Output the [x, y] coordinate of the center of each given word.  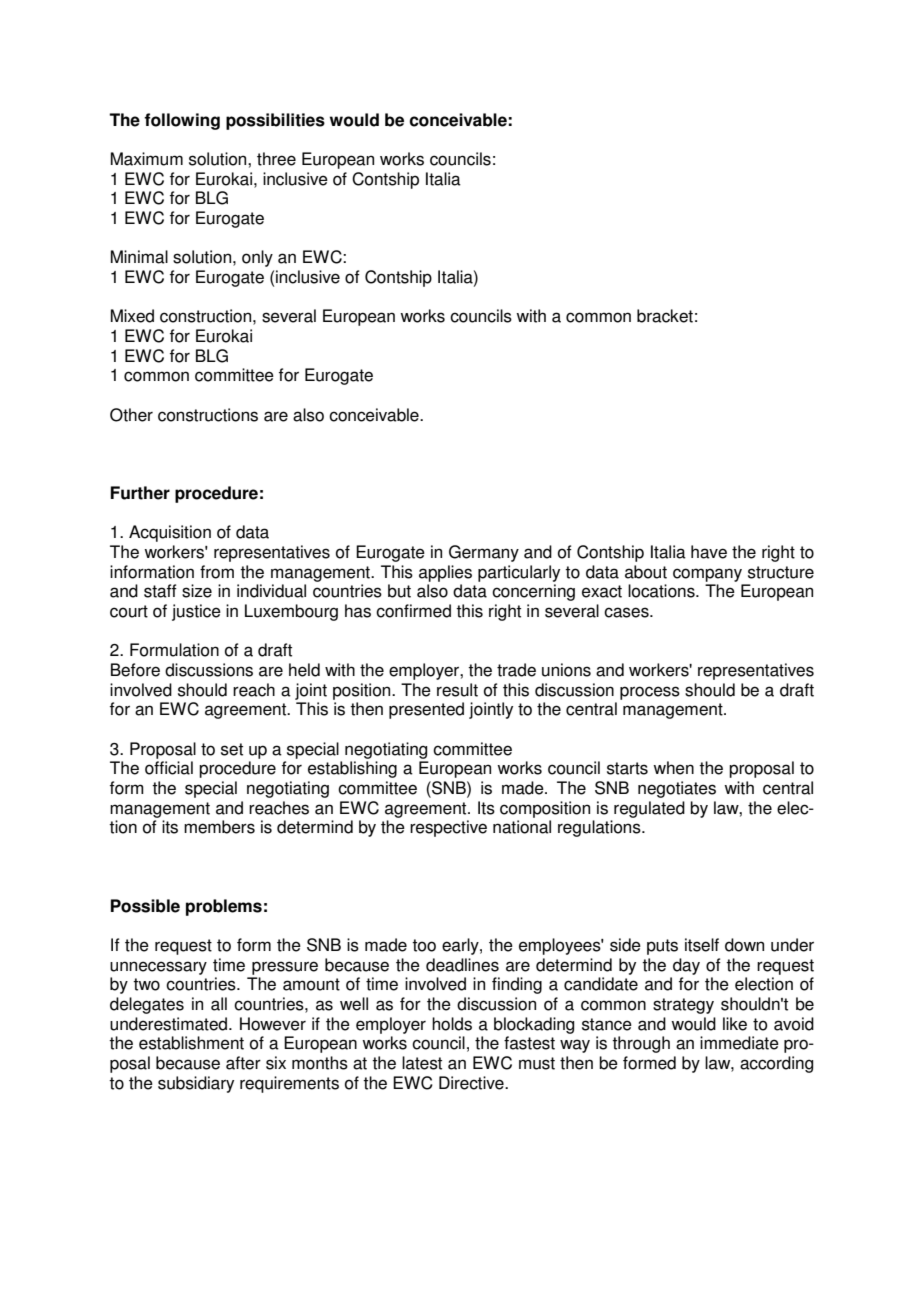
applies [445, 573]
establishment [191, 1043]
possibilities [275, 121]
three [276, 159]
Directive [472, 1083]
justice [196, 612]
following [182, 121]
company [707, 575]
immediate [739, 1043]
